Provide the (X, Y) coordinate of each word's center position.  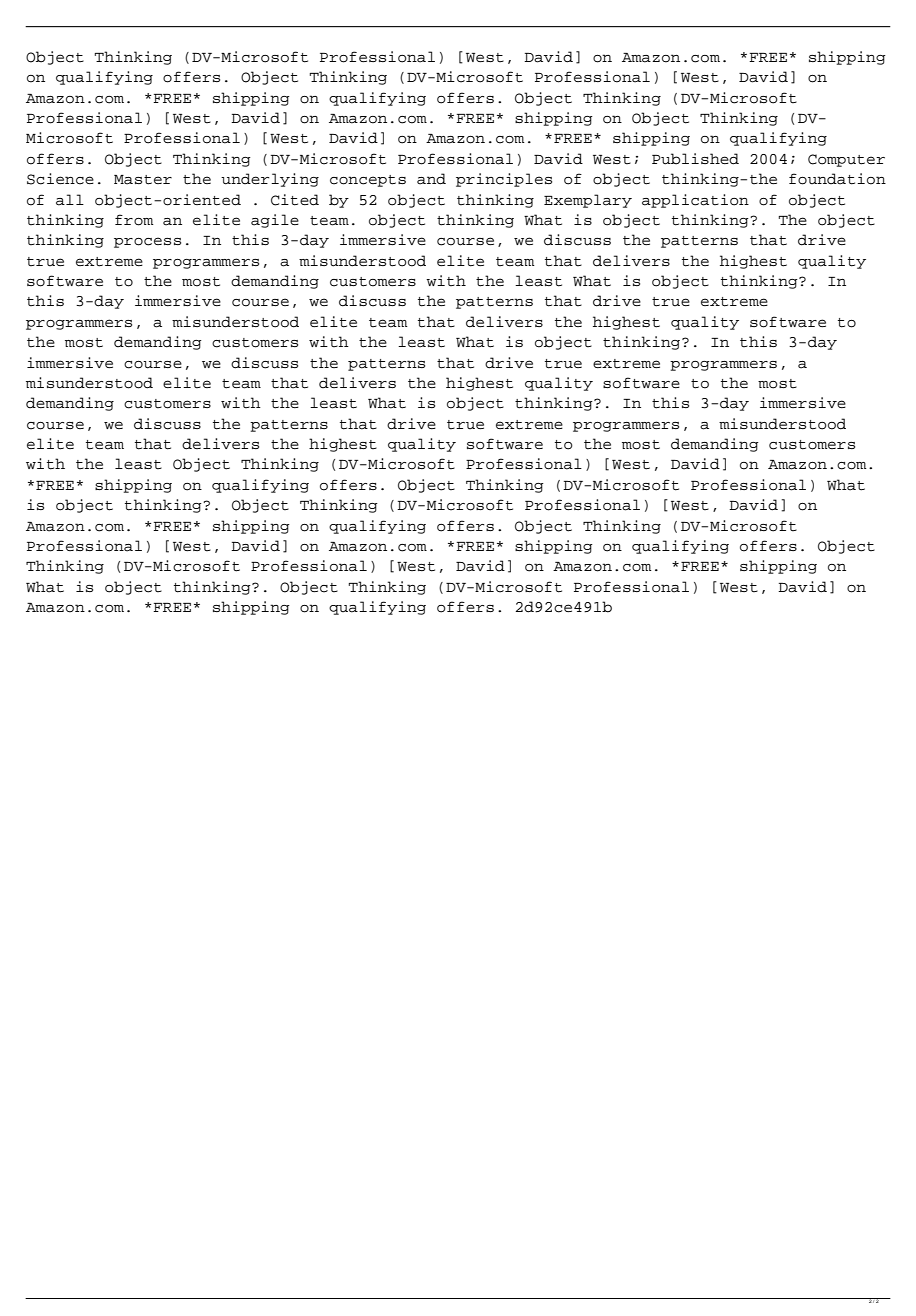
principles (504, 180)
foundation (837, 179)
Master (143, 180)
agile (275, 221)
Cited (295, 200)
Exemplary (588, 201)
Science (60, 179)
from (134, 220)
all (70, 200)
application (695, 201)
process (147, 242)
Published (695, 159)
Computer (846, 160)
